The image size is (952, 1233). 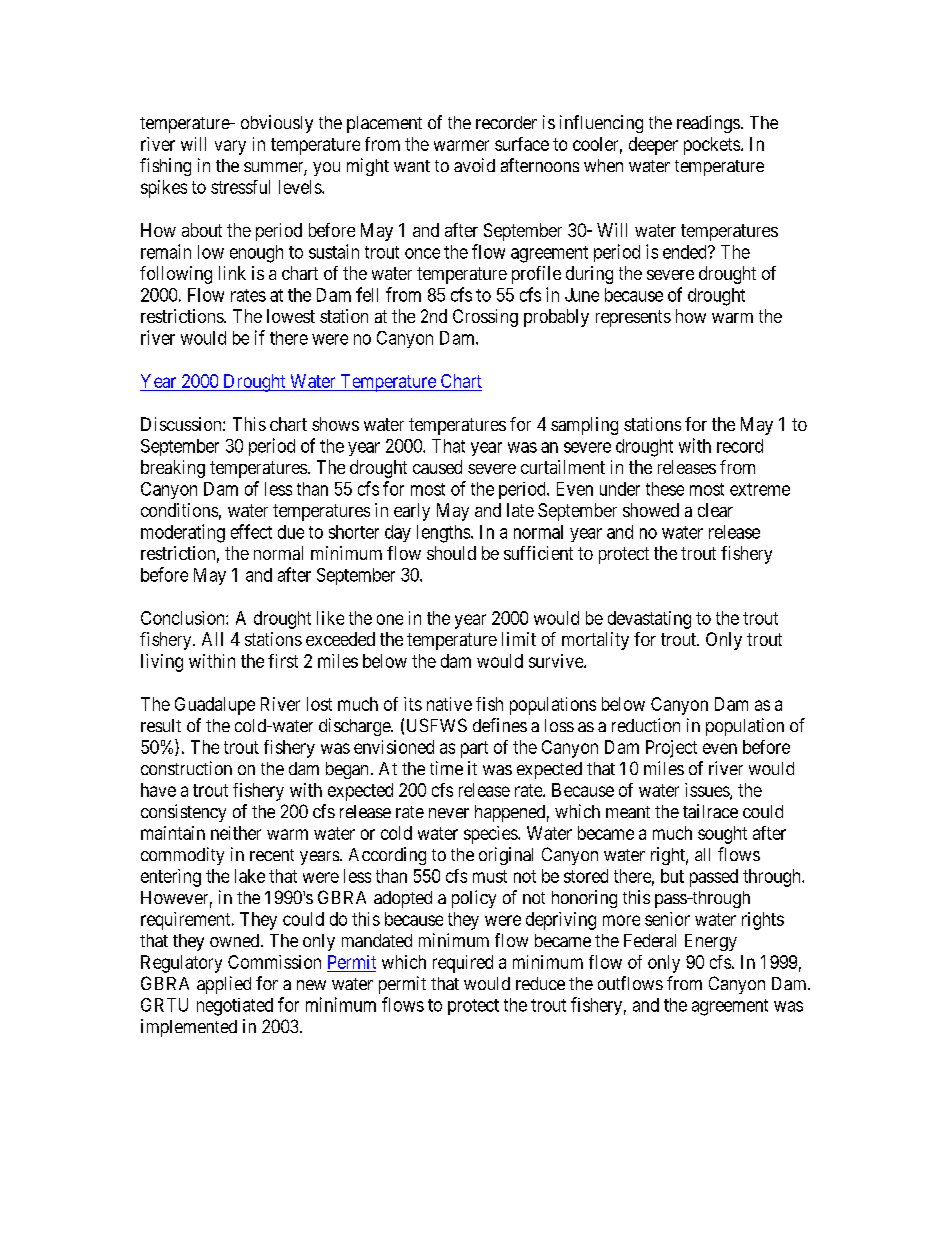 I want to click on required, so click(x=463, y=964).
